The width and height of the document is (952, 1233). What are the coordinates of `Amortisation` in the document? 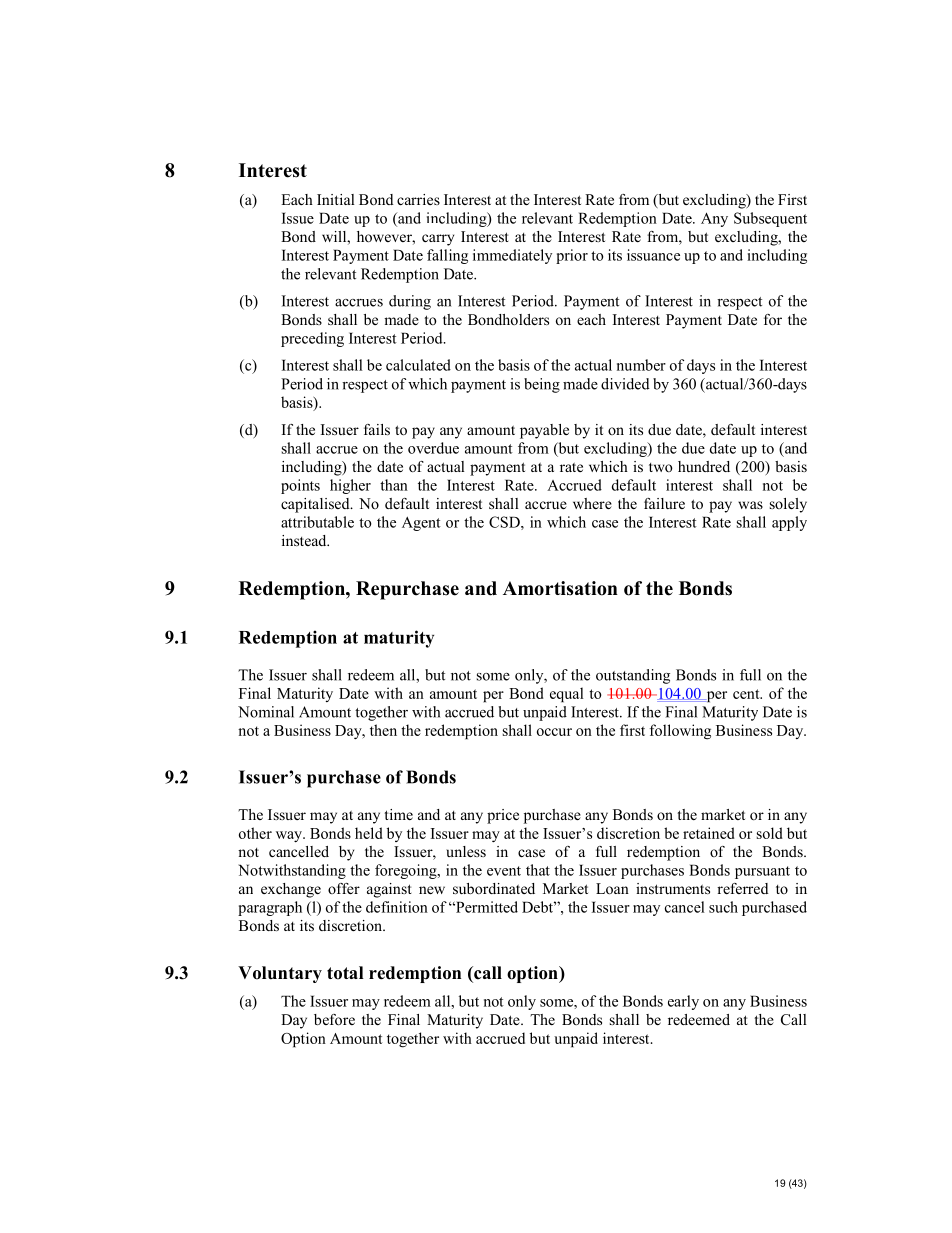 It's located at (560, 588).
